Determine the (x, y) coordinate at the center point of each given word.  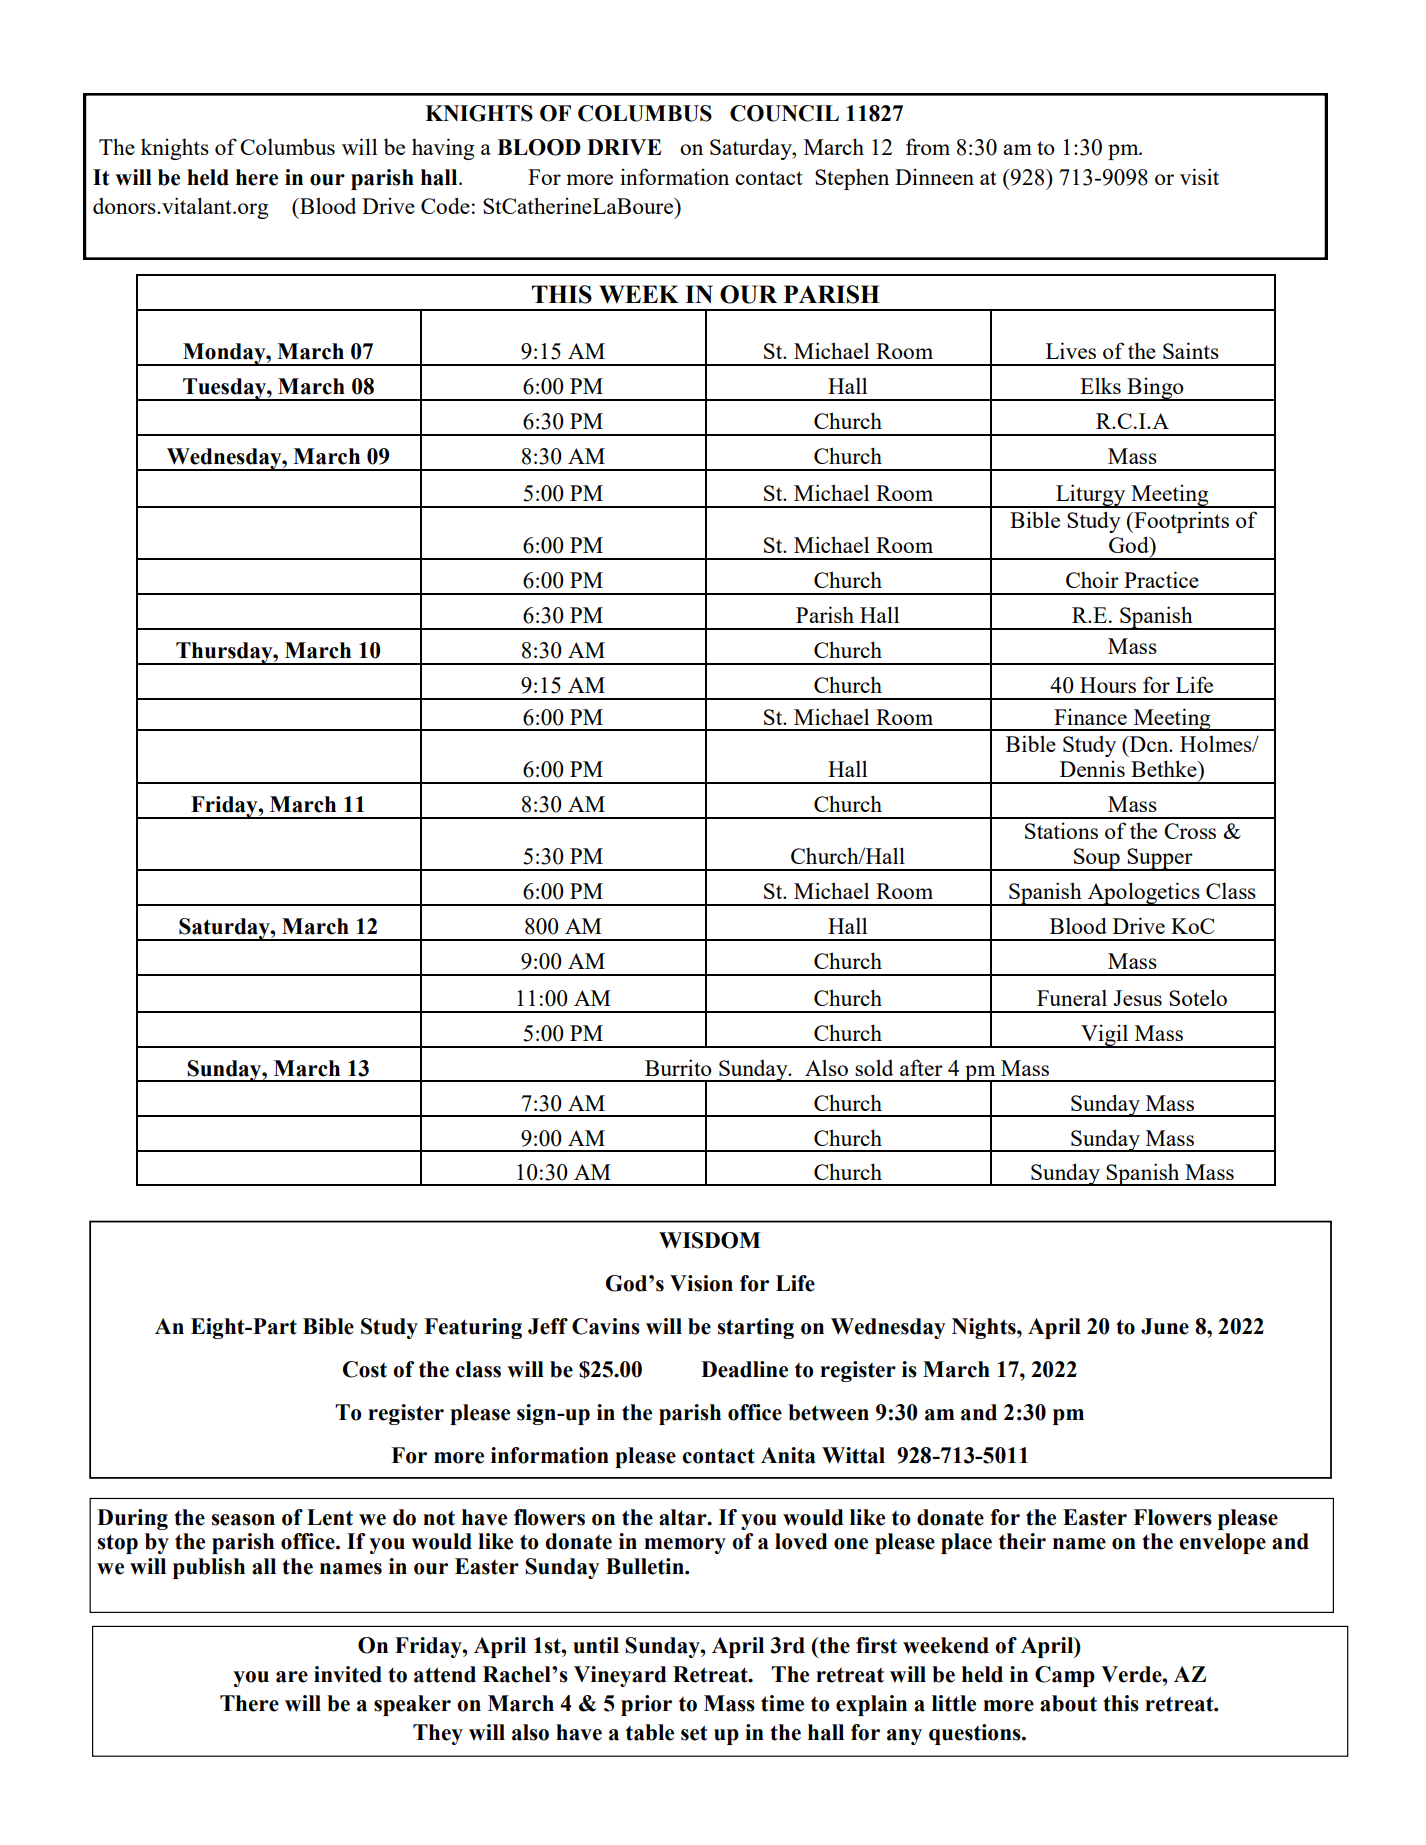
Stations (1061, 830)
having (443, 149)
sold (874, 1067)
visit (1199, 176)
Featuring (473, 1328)
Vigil (1105, 1036)
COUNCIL (784, 113)
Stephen (852, 179)
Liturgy (1091, 496)
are (292, 1677)
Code (445, 205)
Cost (365, 1369)
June (1165, 1326)
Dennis (1092, 769)
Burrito (678, 1067)
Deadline (744, 1369)
